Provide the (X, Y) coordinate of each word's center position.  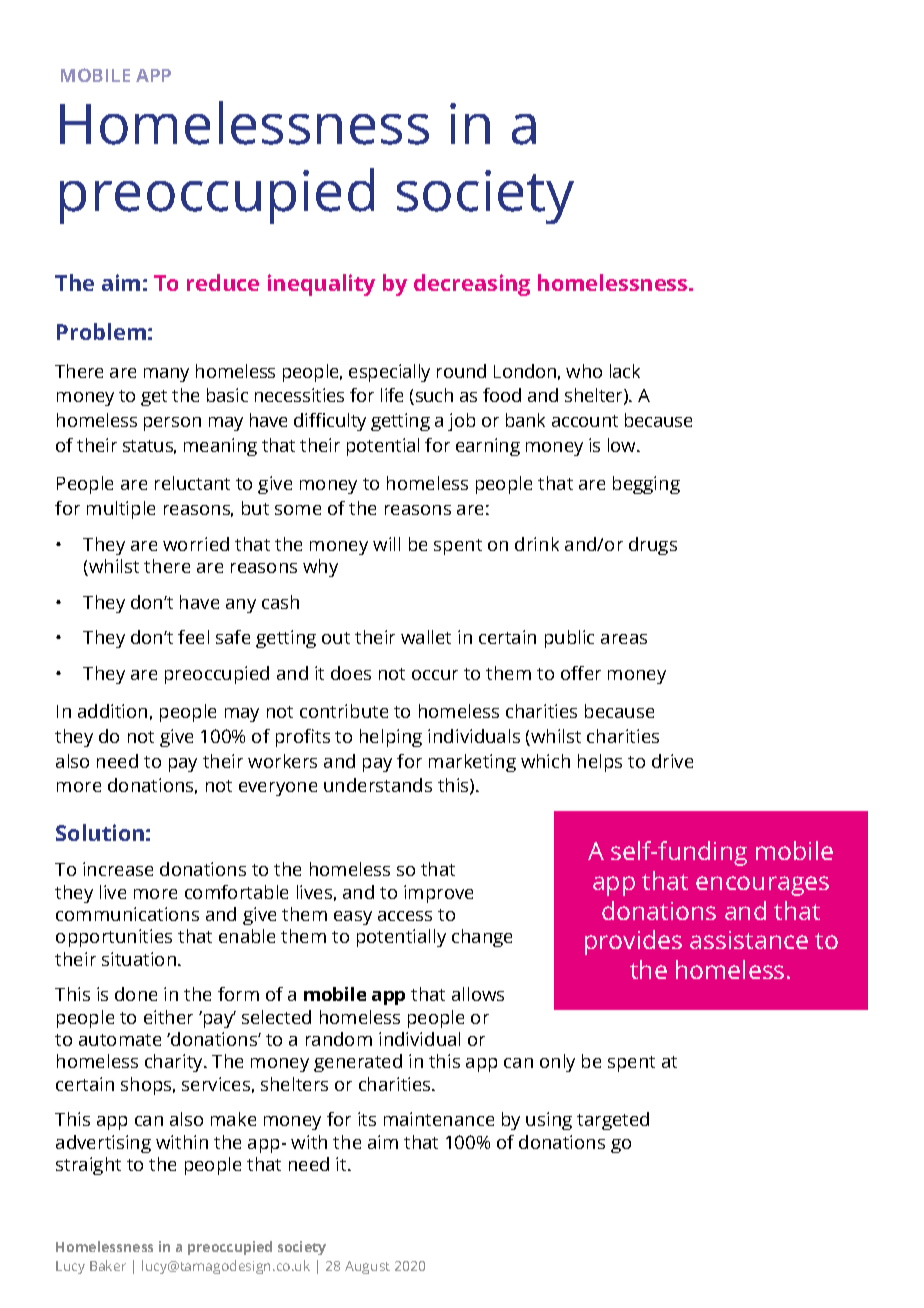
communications (127, 914)
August (367, 1267)
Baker (108, 1265)
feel (193, 637)
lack (625, 371)
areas (624, 639)
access (405, 916)
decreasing (472, 285)
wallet (426, 637)
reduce (223, 282)
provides (633, 942)
